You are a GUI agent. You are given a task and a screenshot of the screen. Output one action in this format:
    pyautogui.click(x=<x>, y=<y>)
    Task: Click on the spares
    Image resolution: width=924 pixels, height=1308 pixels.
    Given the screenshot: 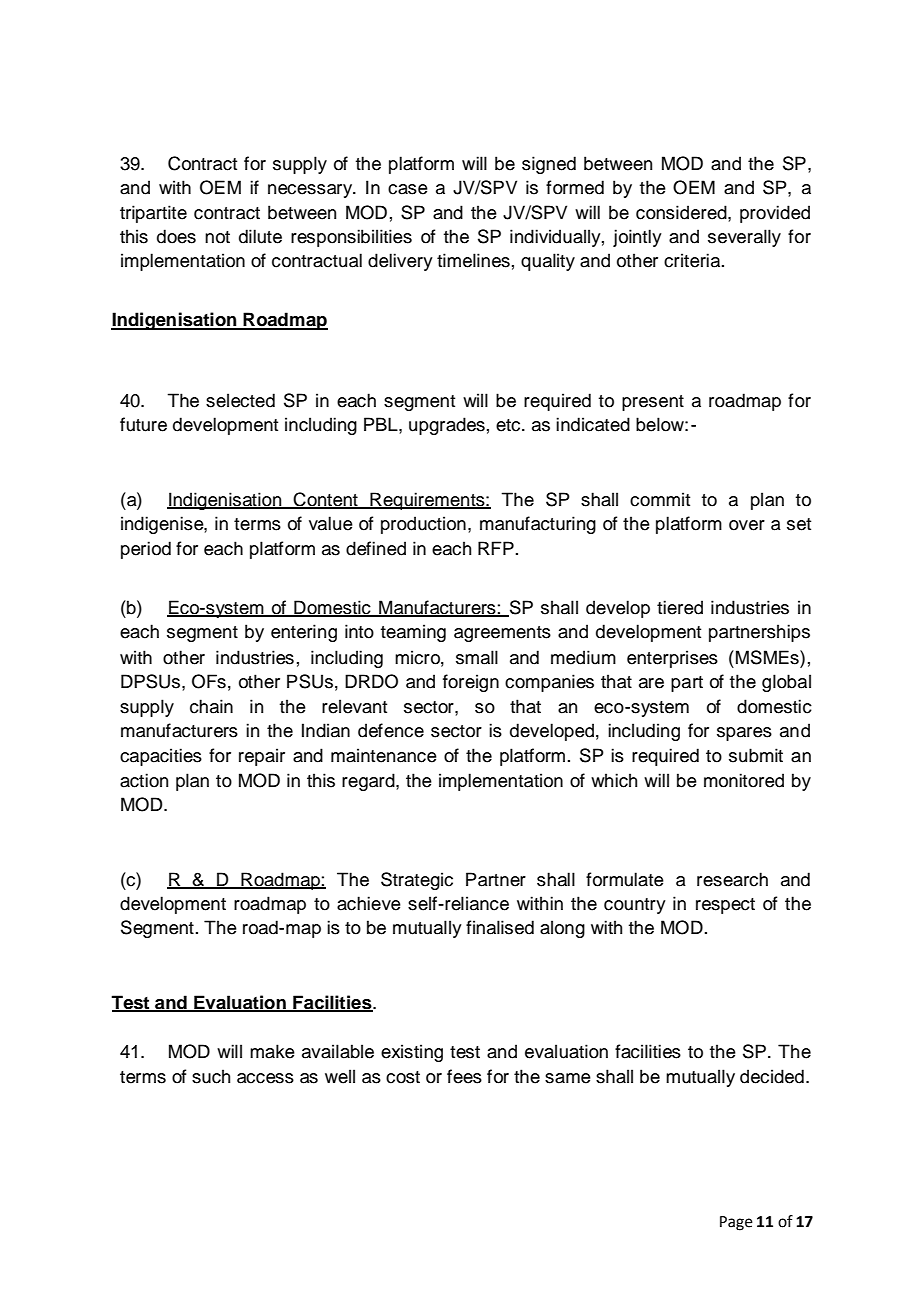 What is the action you would take?
    pyautogui.click(x=744, y=734)
